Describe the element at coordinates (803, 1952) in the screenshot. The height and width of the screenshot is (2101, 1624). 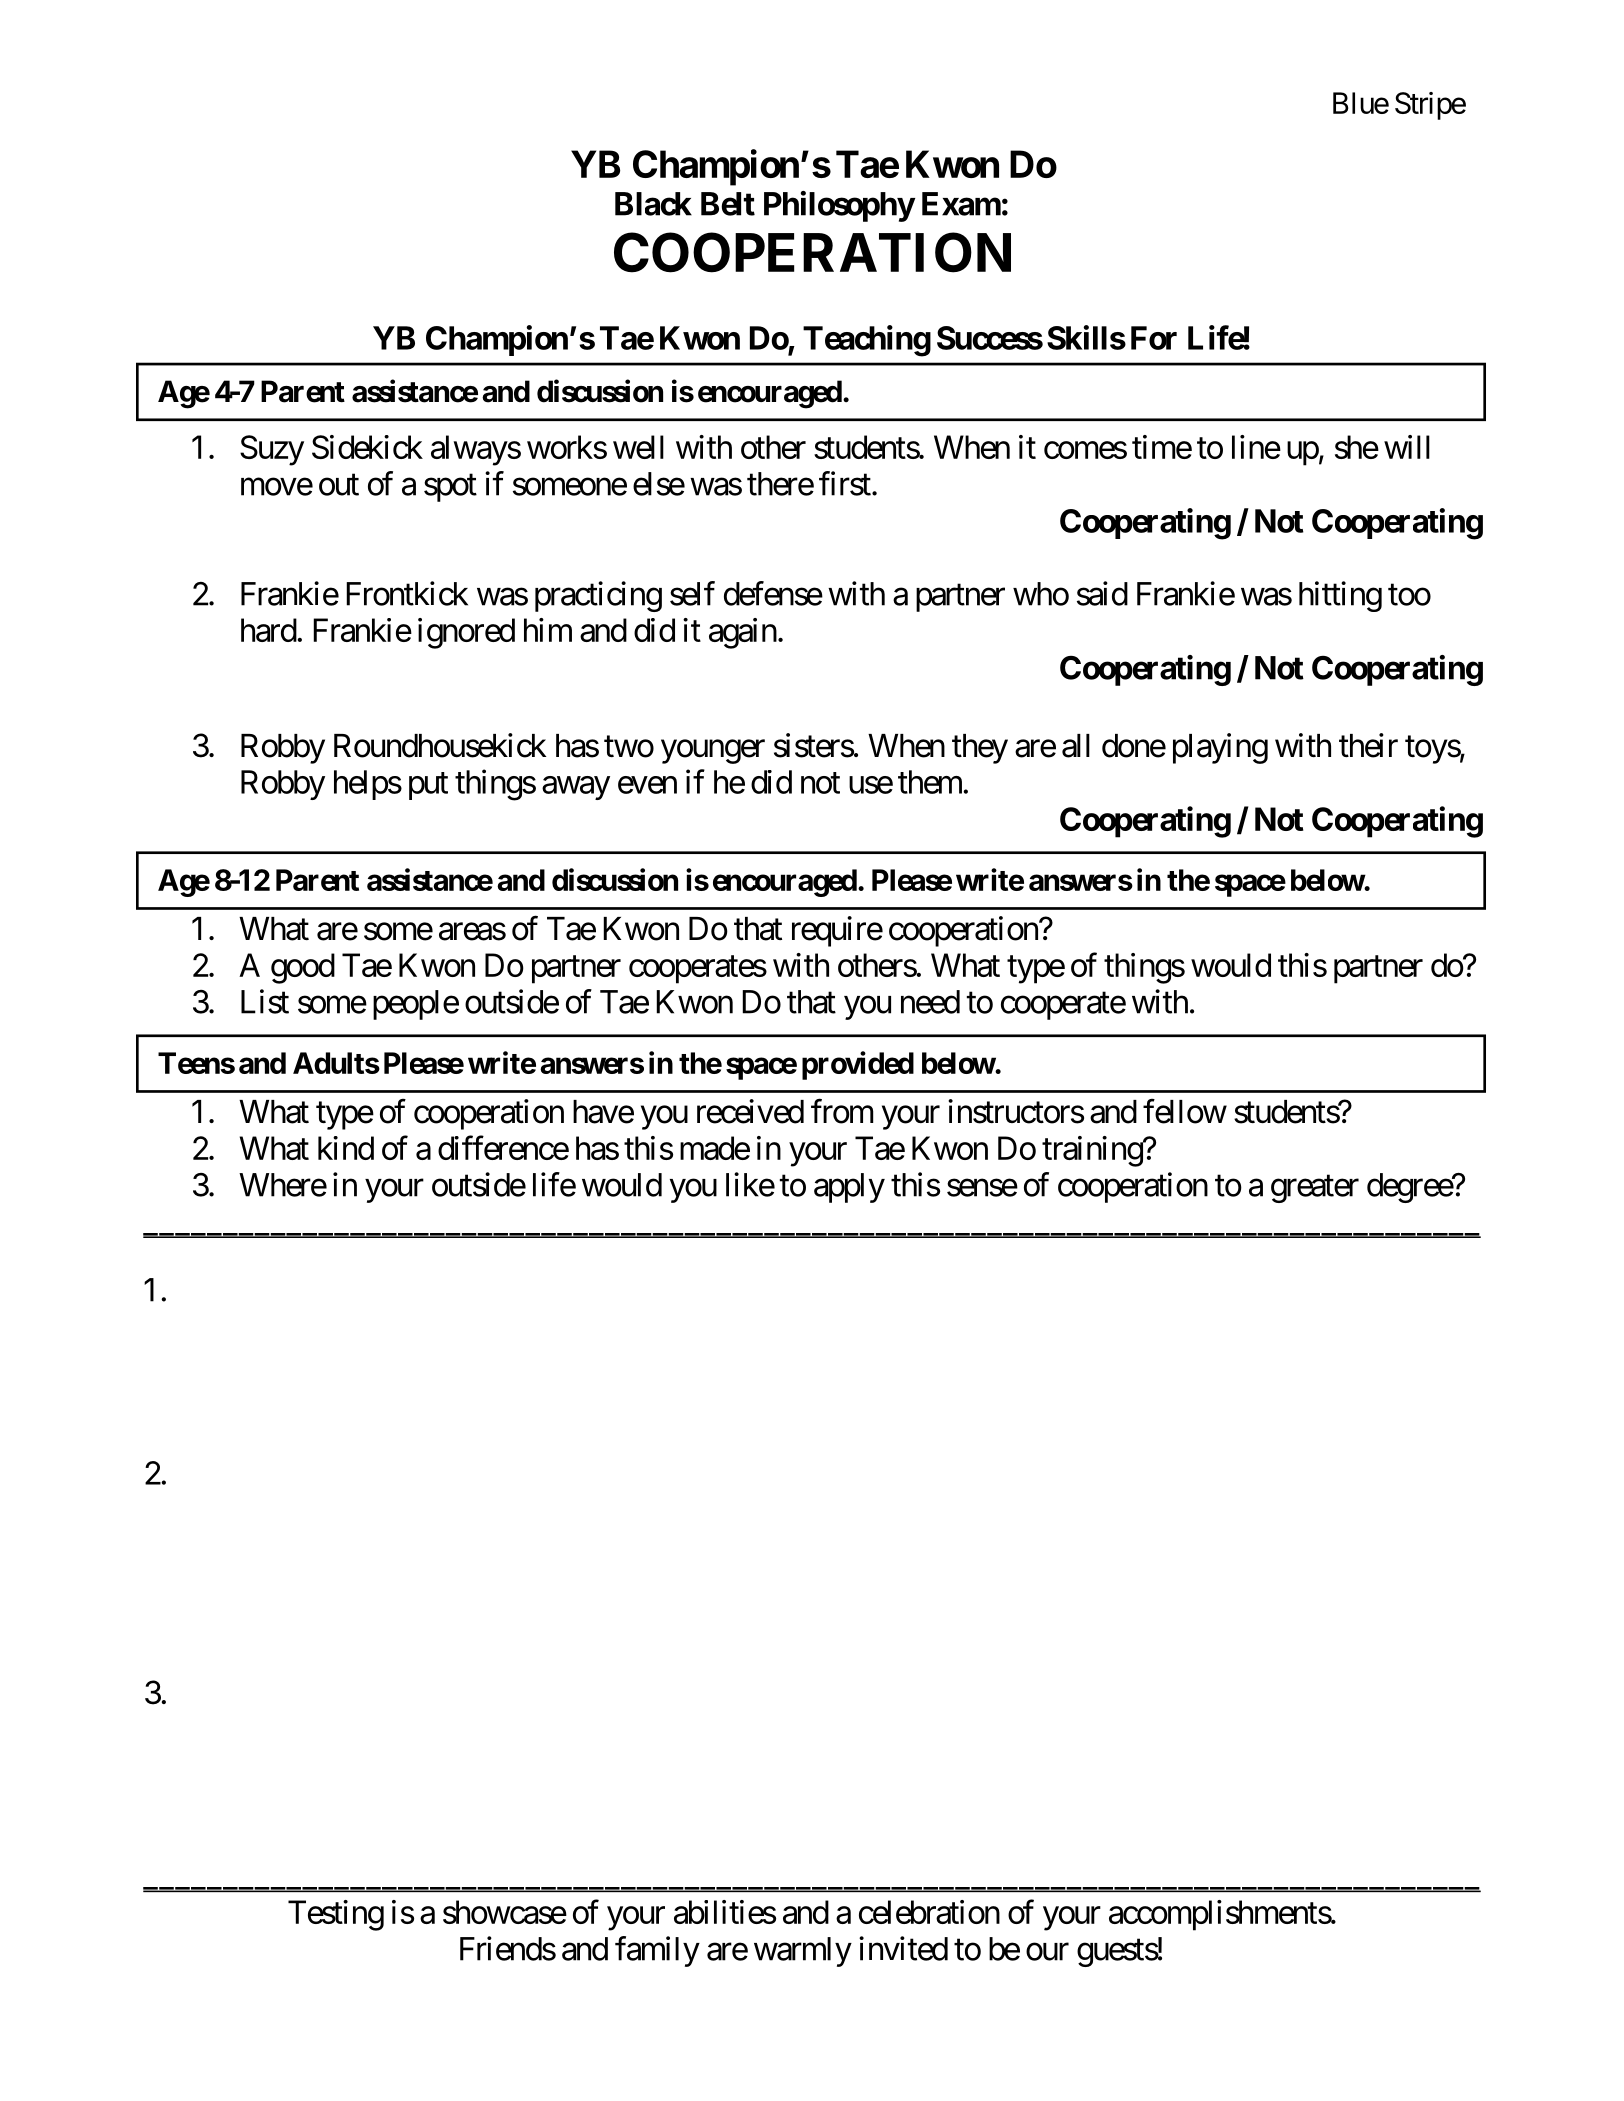
I see `warmly` at that location.
